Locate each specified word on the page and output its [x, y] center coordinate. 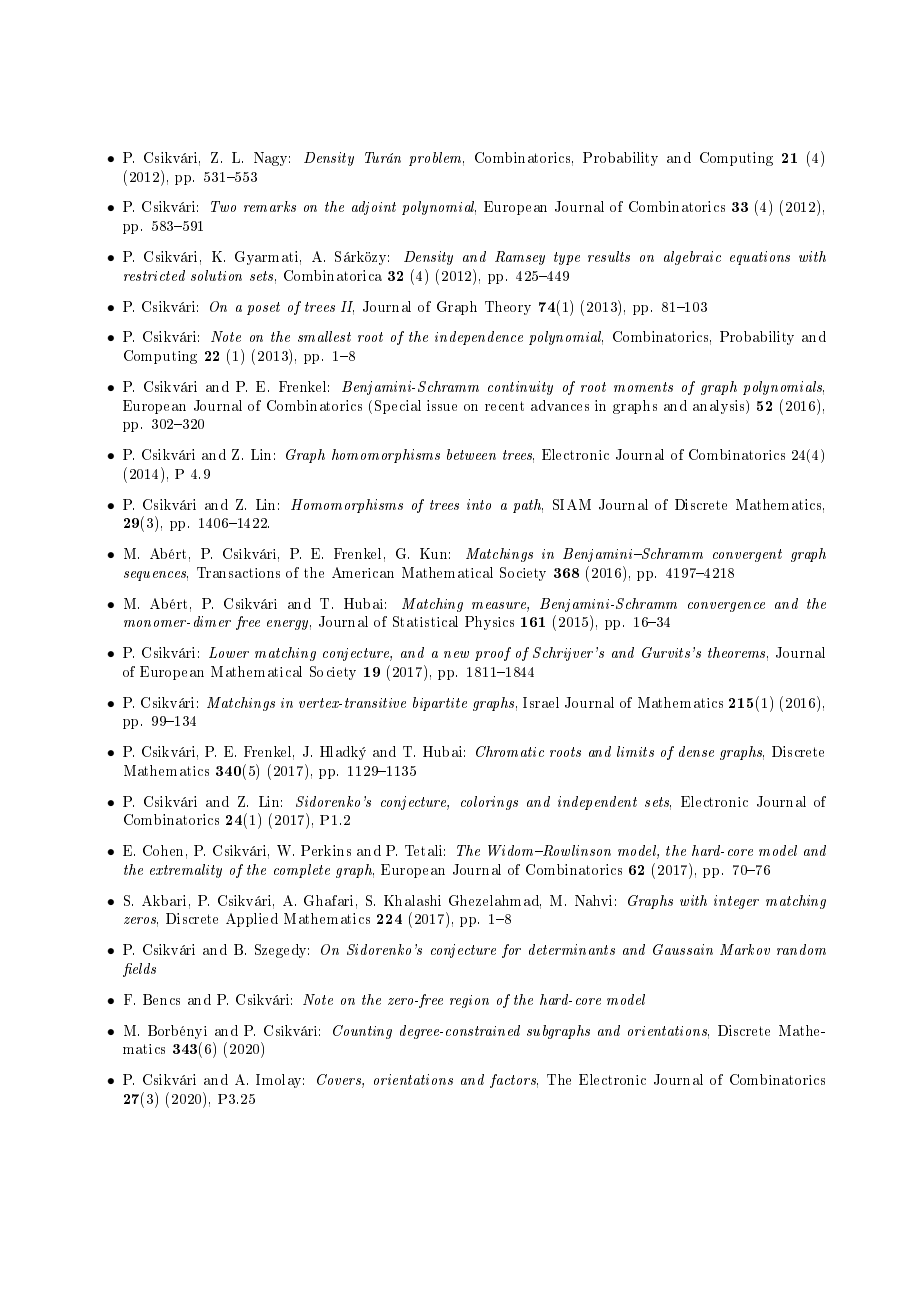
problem [436, 159]
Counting [362, 1032]
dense [696, 751]
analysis [720, 407]
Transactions [238, 572]
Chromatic [510, 751]
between [471, 454]
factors [514, 1081]
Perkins [326, 850]
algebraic [692, 258]
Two [223, 206]
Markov [745, 949]
